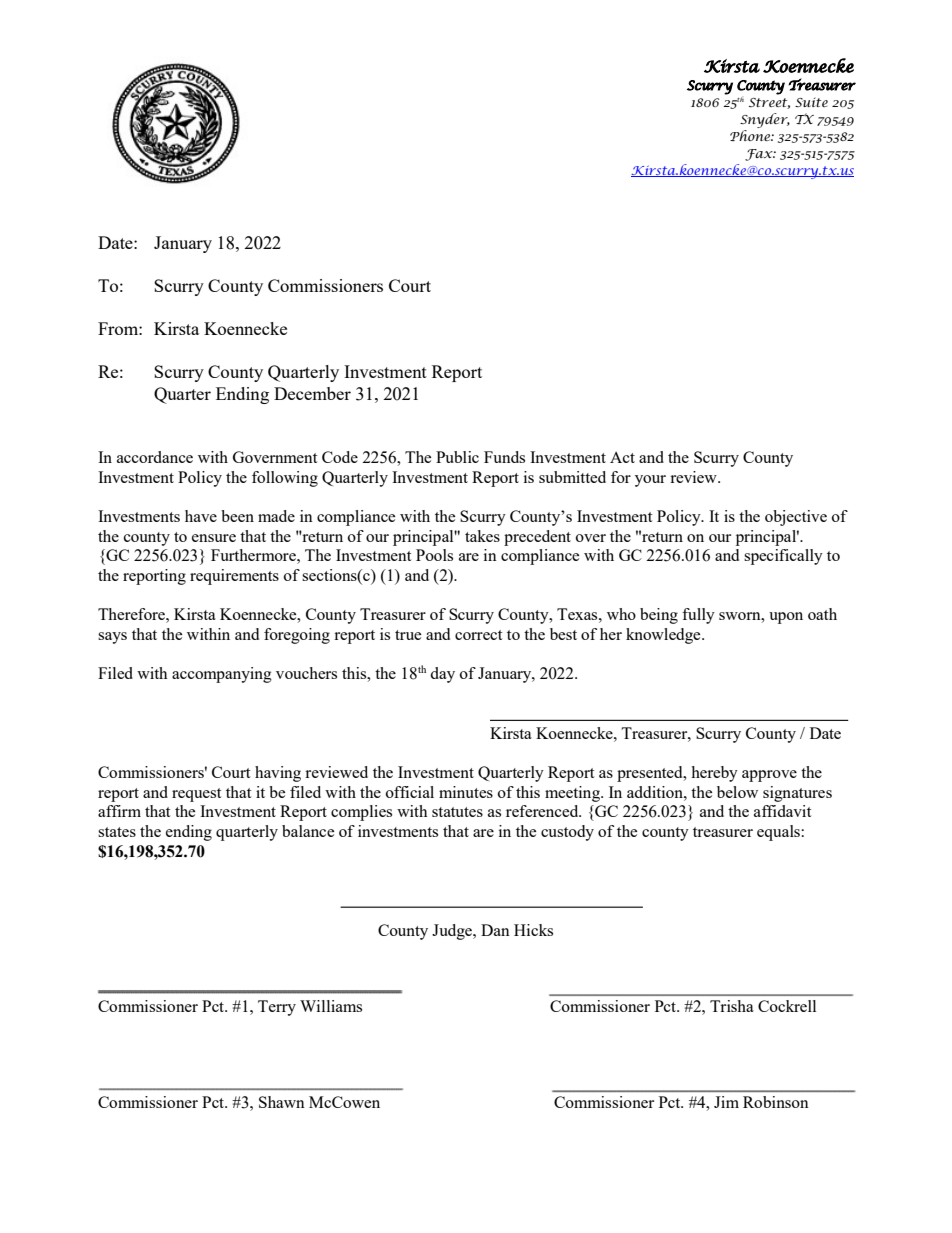 The image size is (952, 1233). Describe the element at coordinates (765, 120) in the screenshot. I see `Snyder` at that location.
